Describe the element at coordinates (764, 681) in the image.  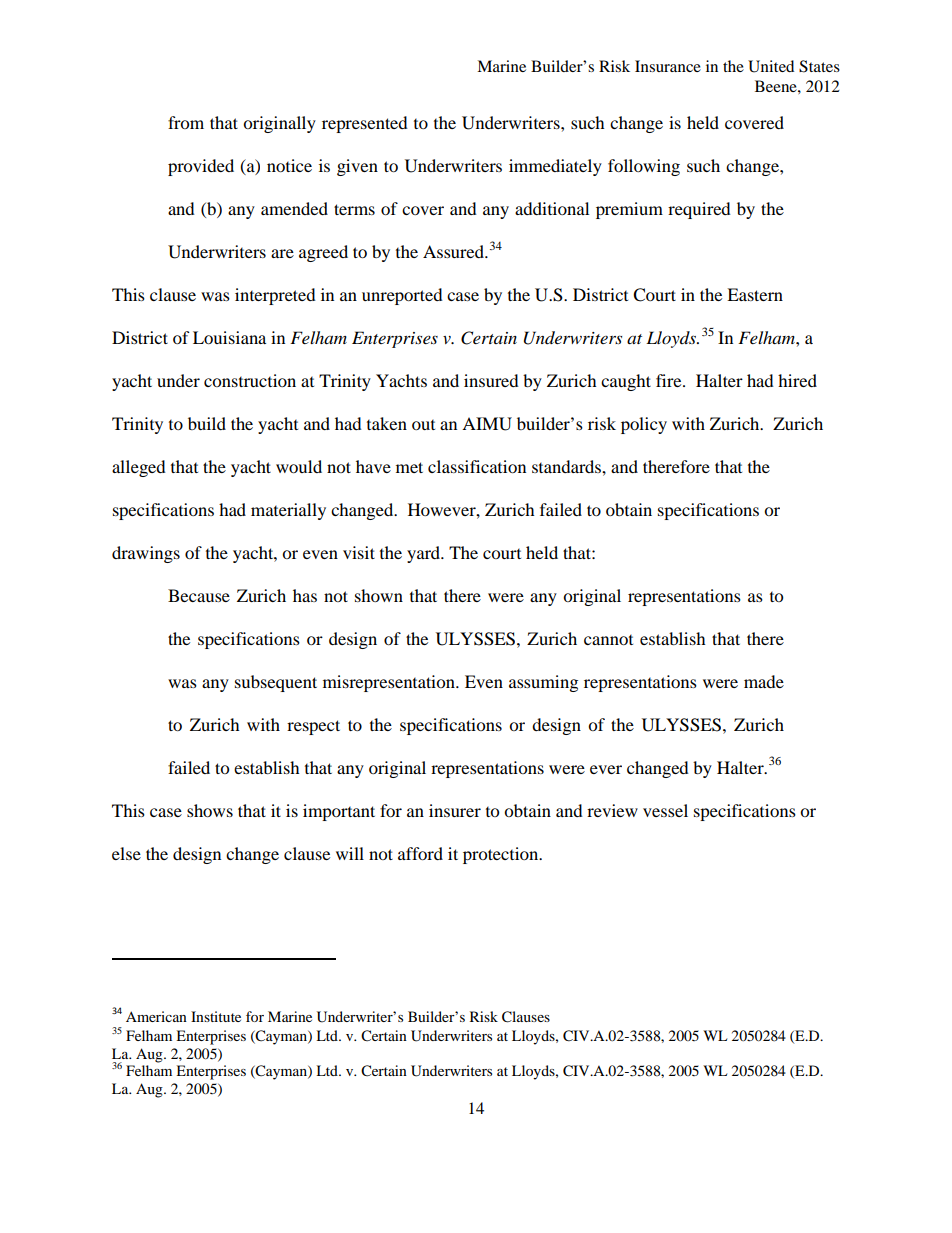
I see `made` at that location.
